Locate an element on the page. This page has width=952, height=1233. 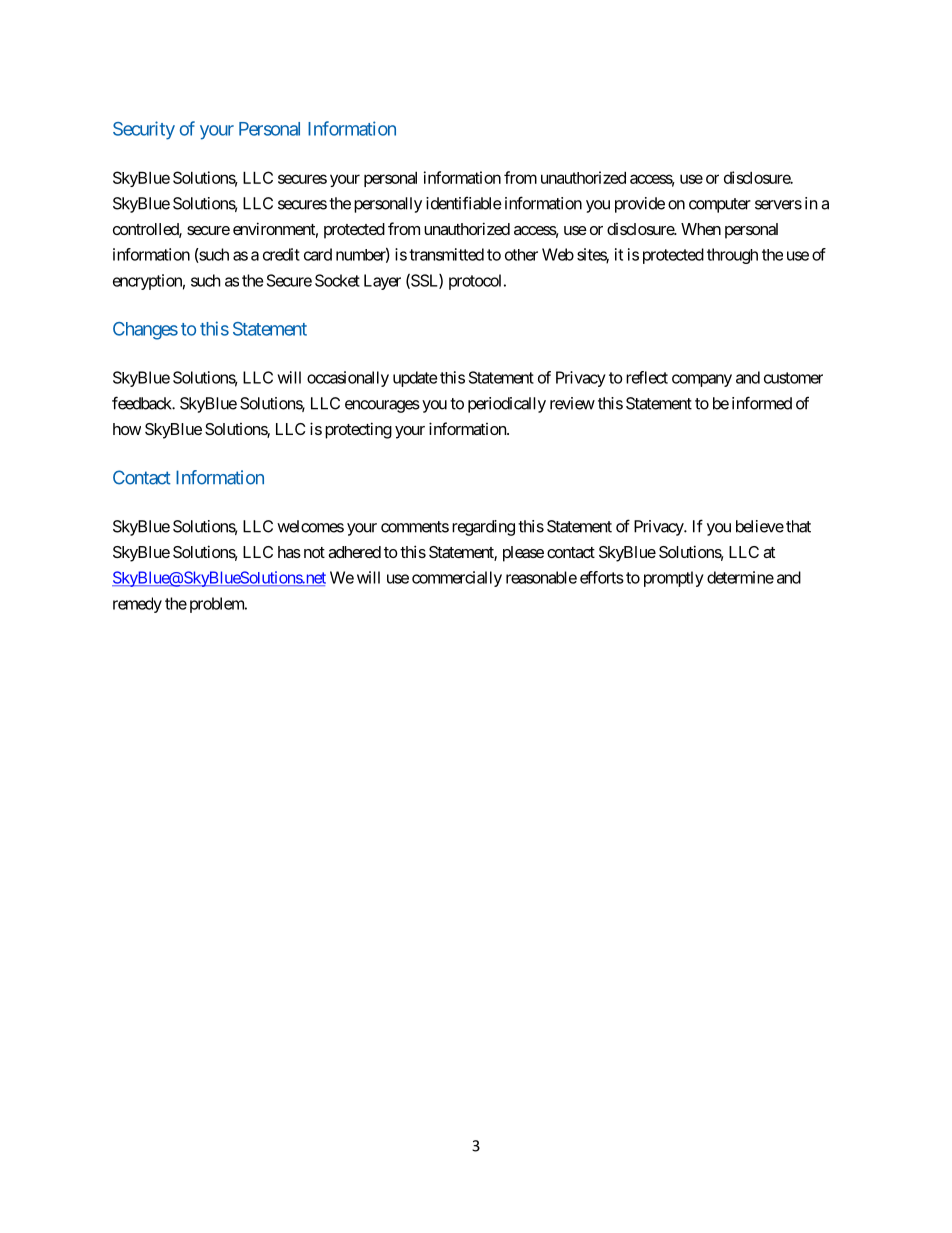
identifiable is located at coordinates (464, 203).
